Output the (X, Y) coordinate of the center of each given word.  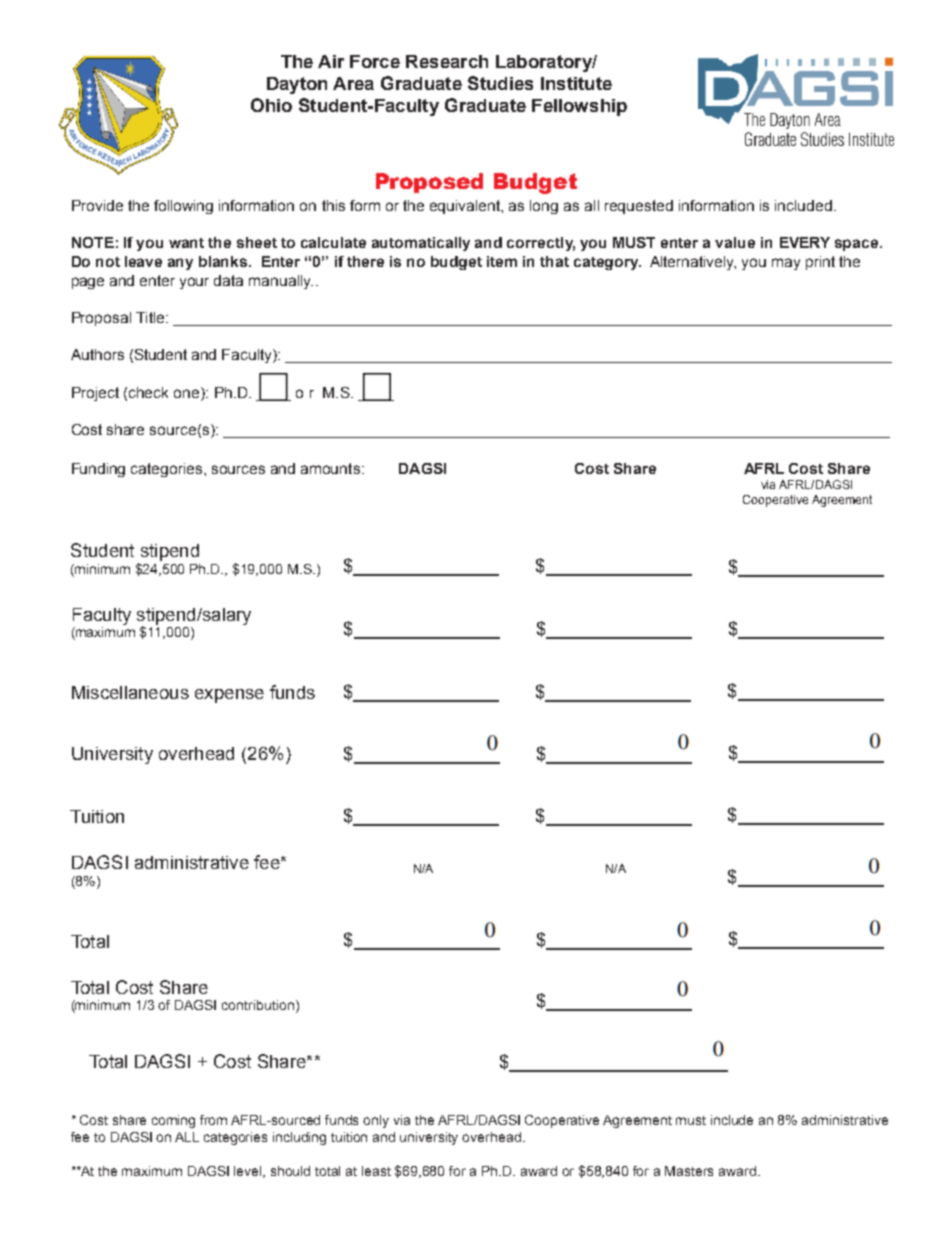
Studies (500, 83)
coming (173, 1121)
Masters (689, 1171)
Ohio (271, 105)
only (376, 1121)
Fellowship (579, 107)
